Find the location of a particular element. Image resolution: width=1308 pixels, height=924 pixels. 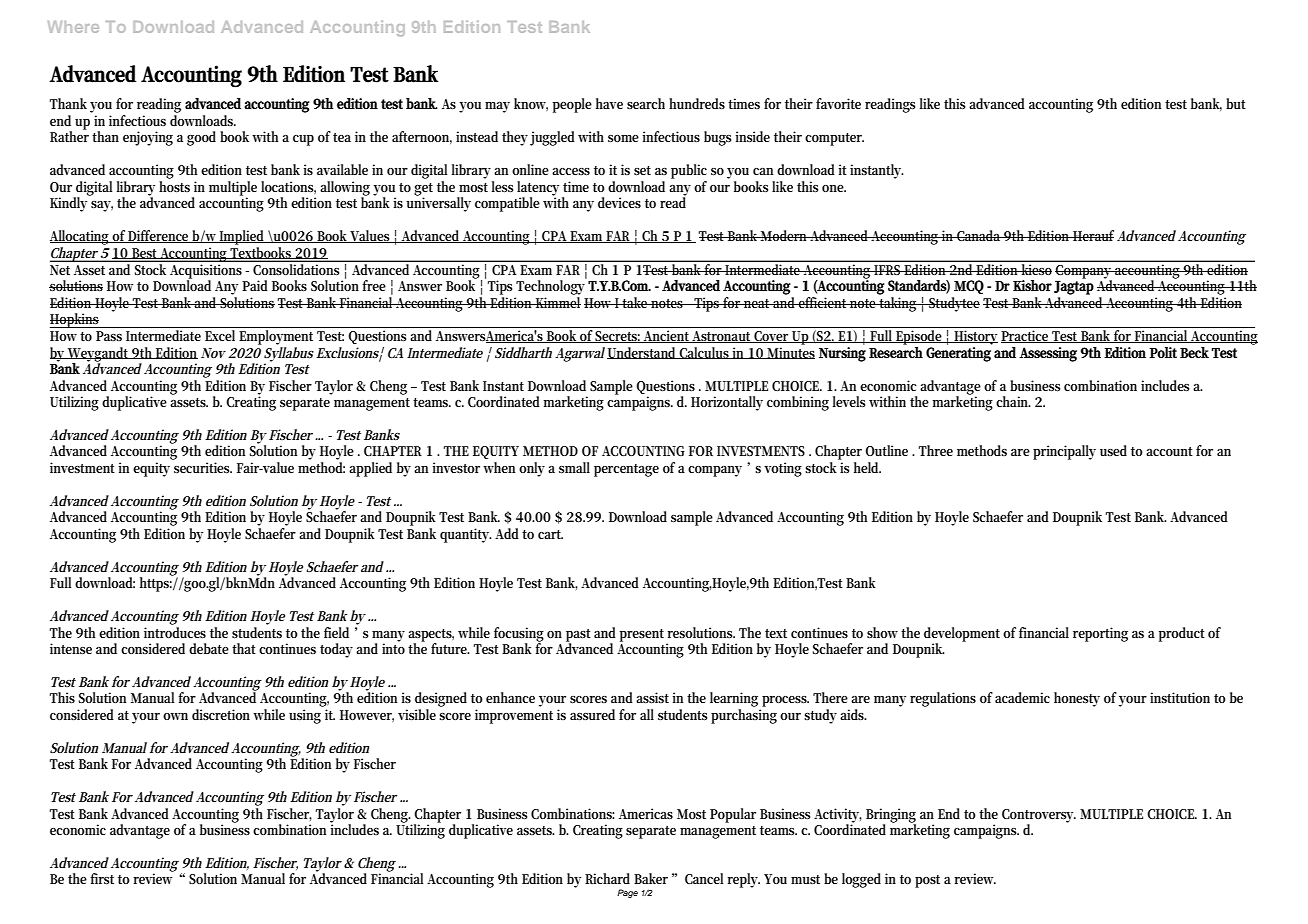

Richard is located at coordinates (607, 878).
